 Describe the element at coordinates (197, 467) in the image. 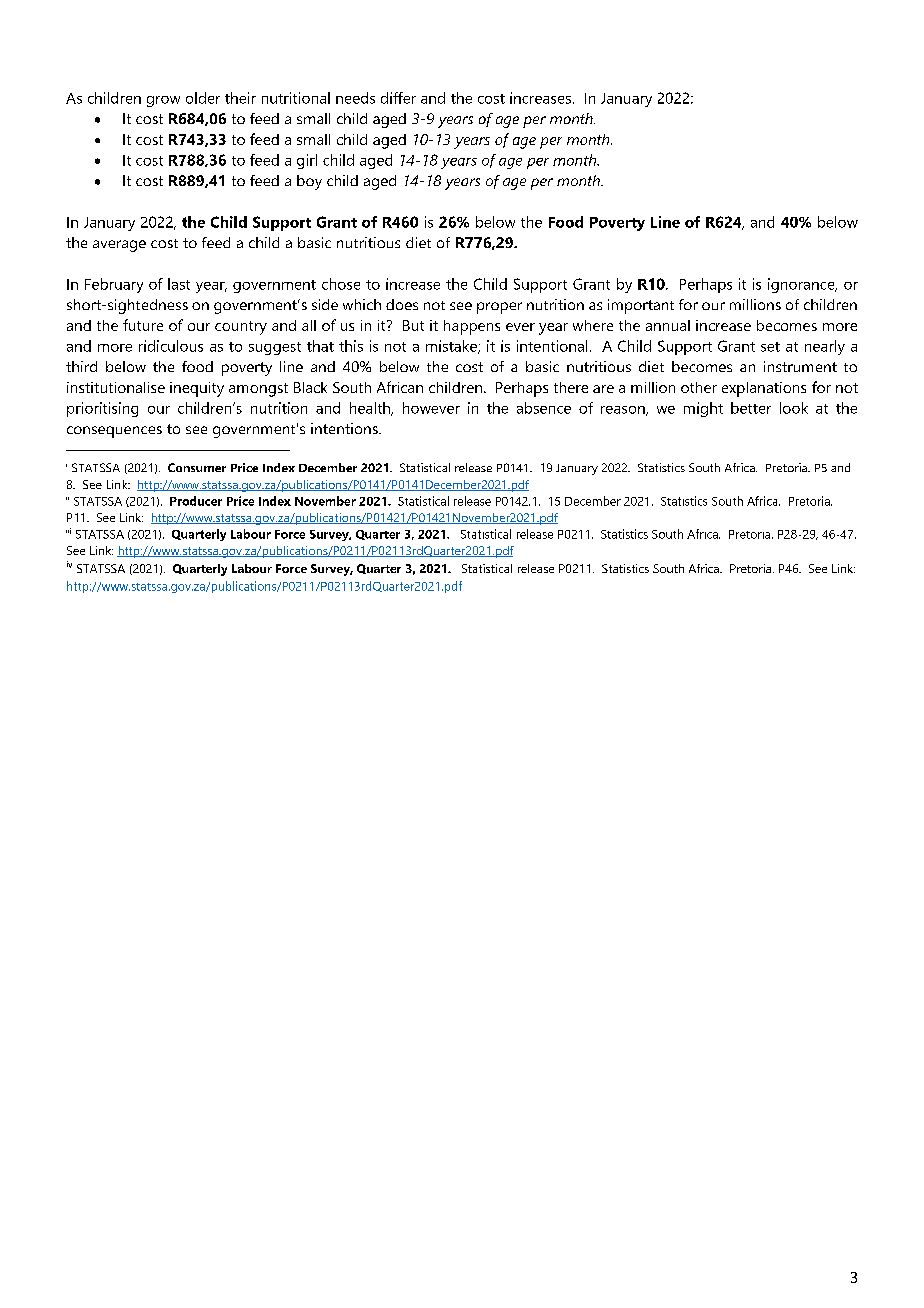

I see `Consumer` at that location.
